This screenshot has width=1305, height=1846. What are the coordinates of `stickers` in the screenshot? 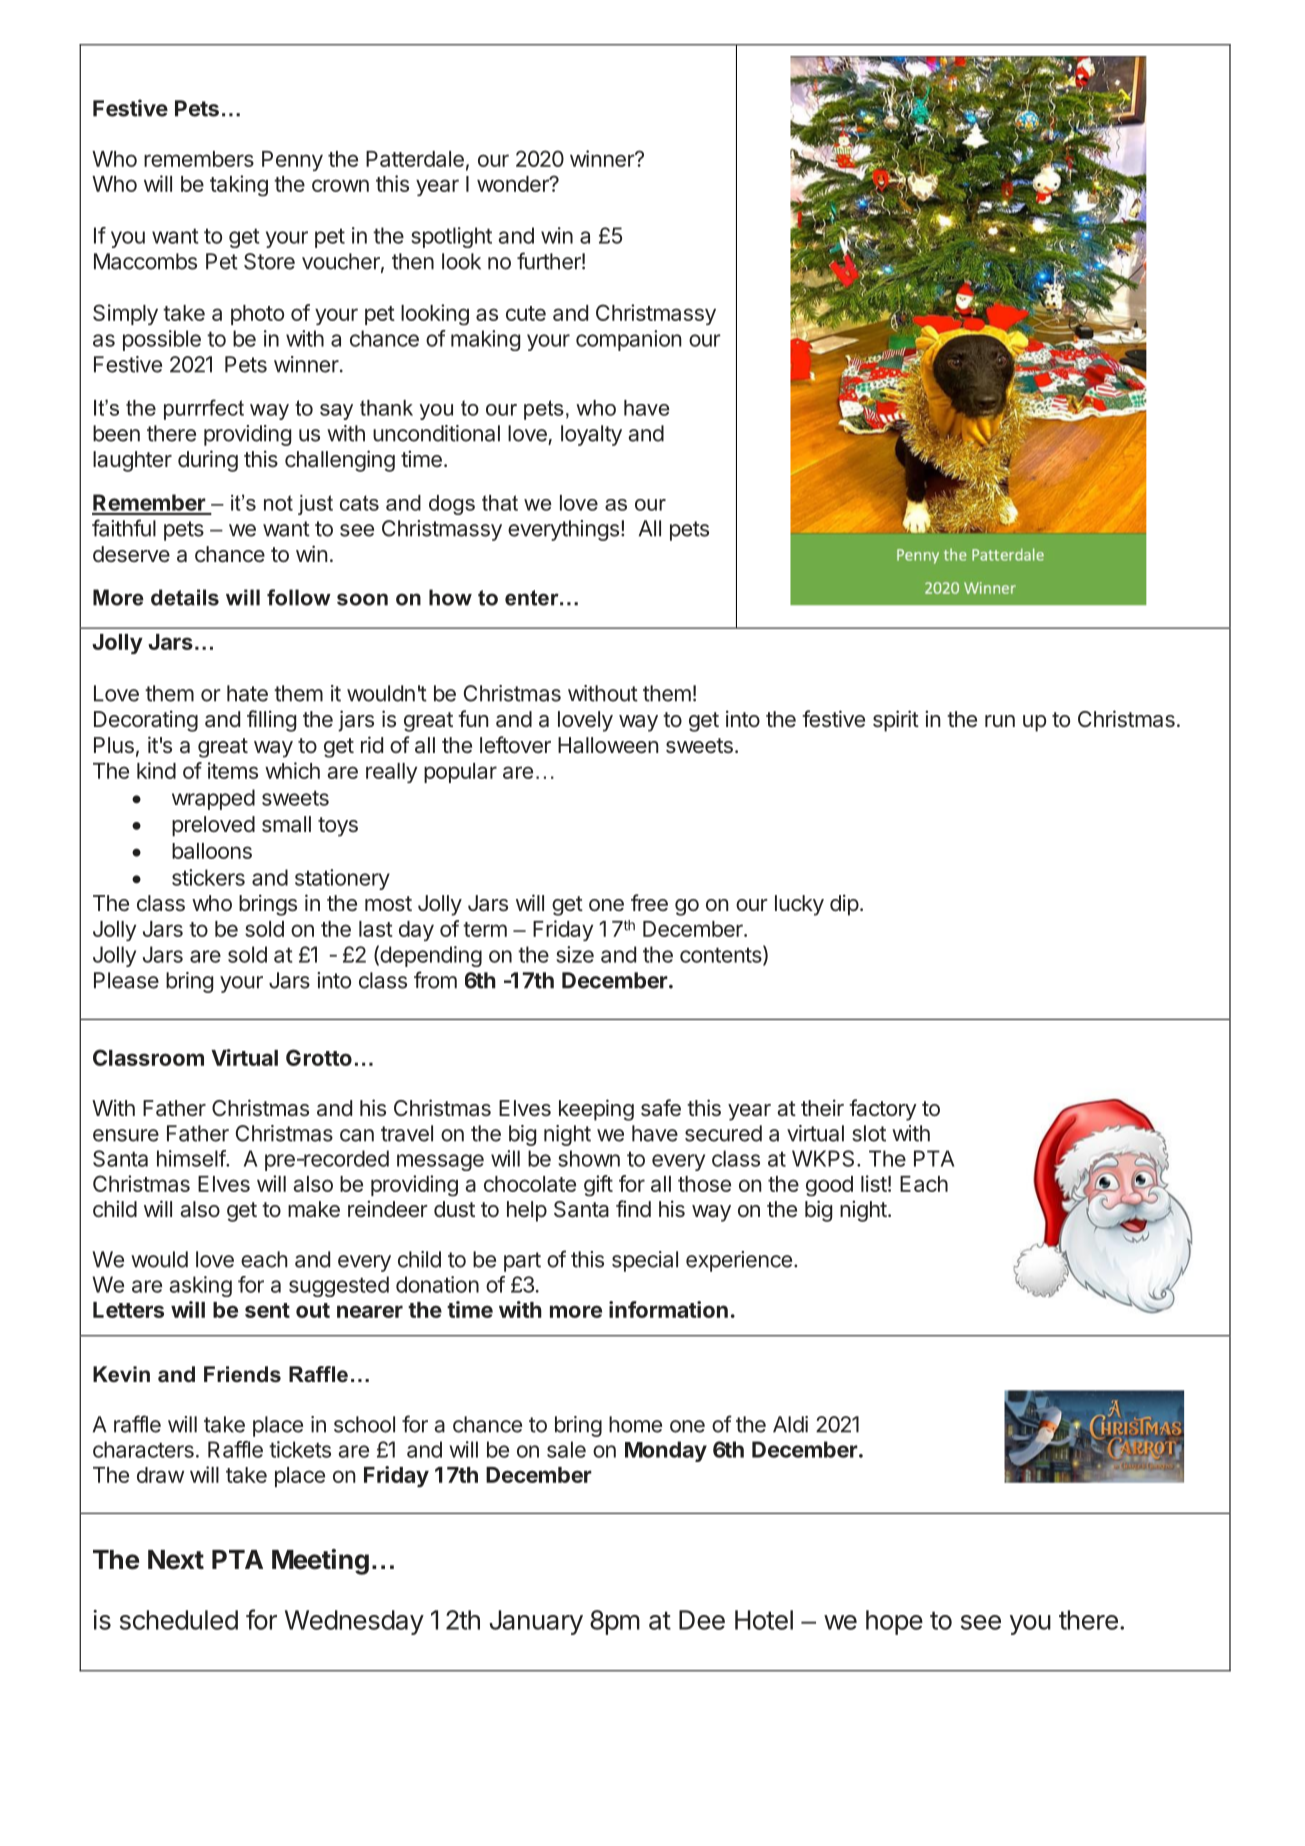 It's located at (208, 877).
